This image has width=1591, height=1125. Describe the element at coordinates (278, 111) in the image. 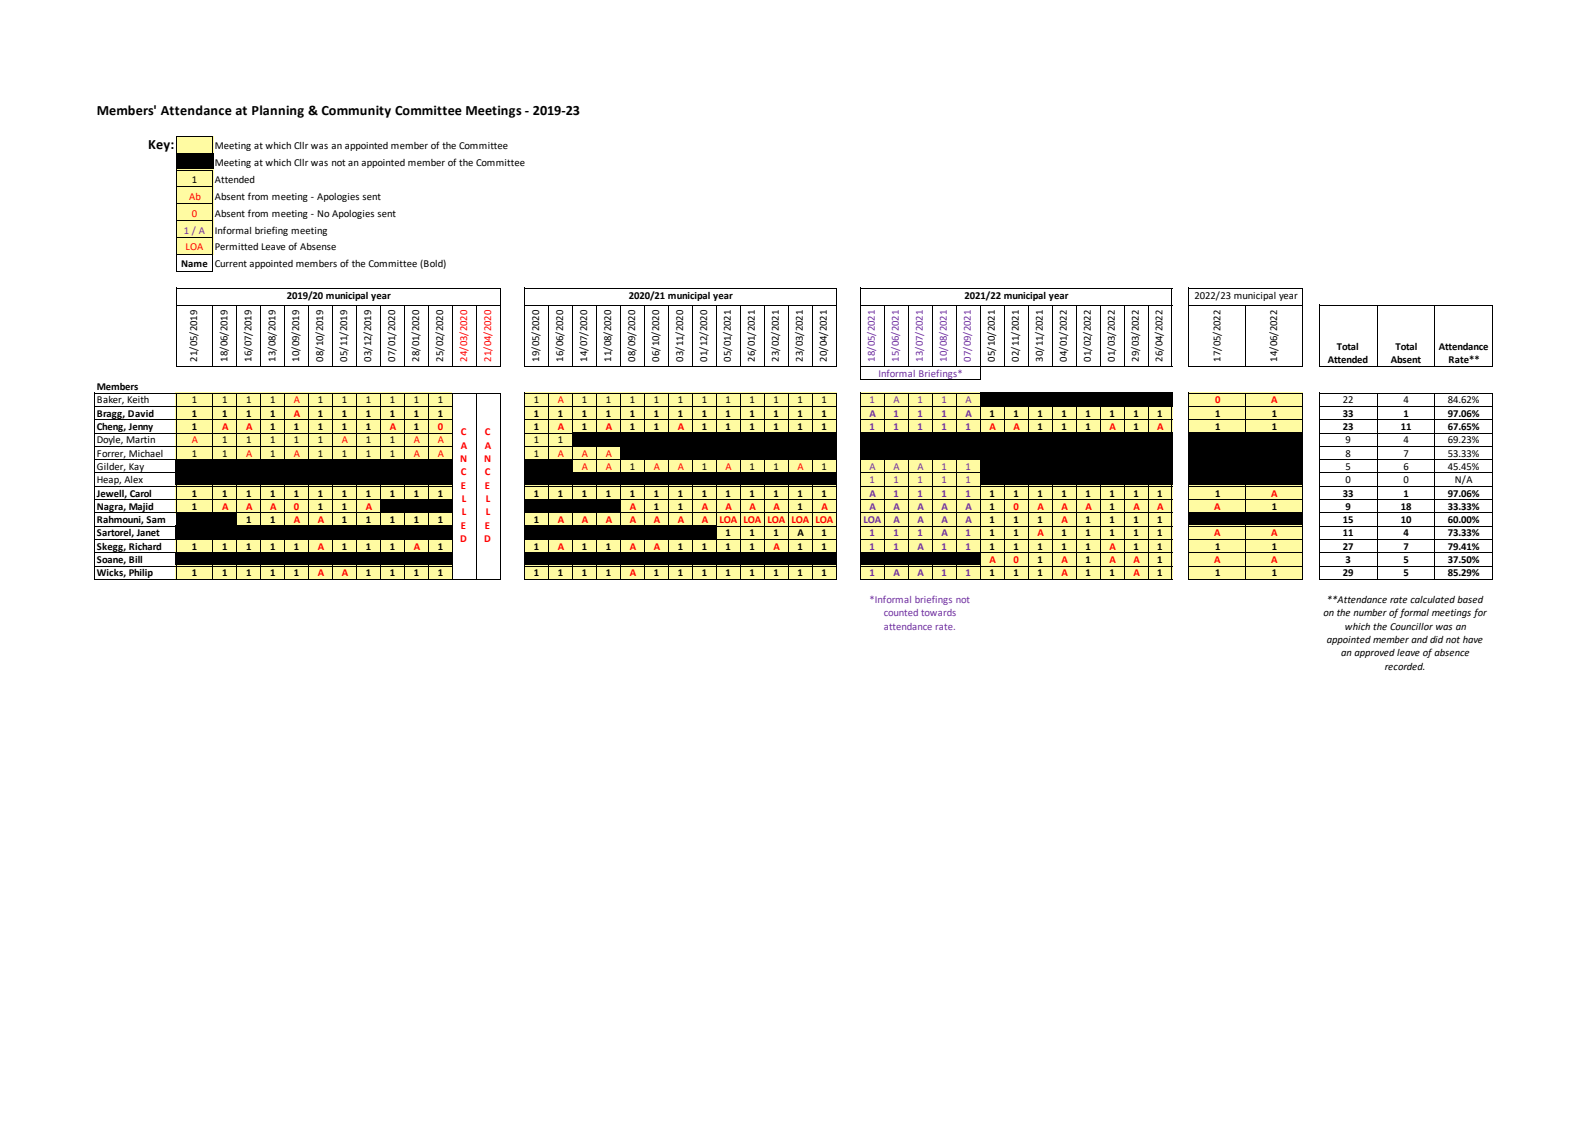

I see `Planning` at that location.
